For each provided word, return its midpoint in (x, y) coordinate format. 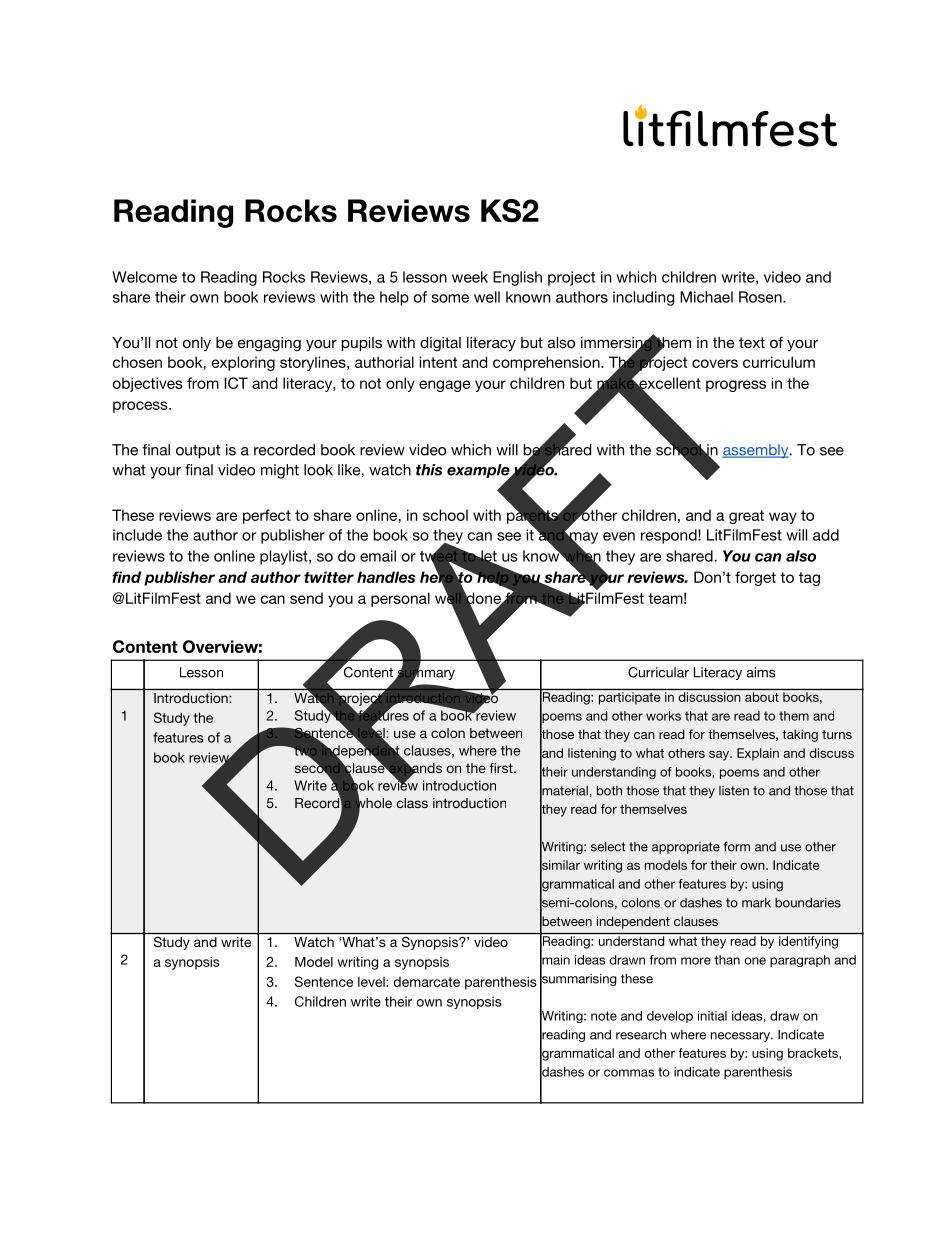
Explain (758, 754)
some (450, 298)
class (412, 803)
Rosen (760, 297)
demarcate (426, 982)
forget (755, 578)
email (378, 556)
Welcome (144, 277)
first (502, 768)
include (137, 535)
